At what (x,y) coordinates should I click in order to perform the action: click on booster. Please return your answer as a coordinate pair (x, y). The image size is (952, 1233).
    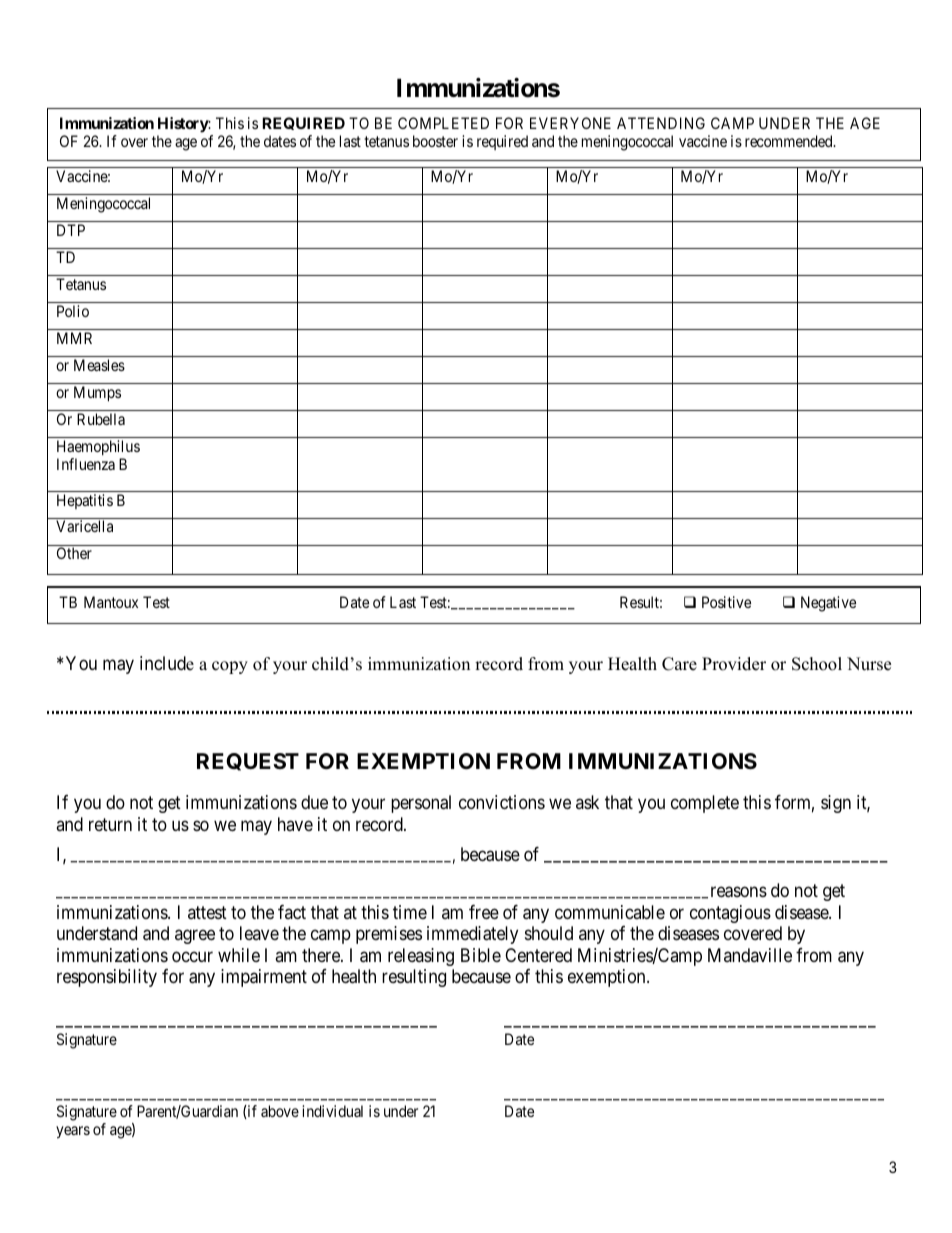
    Looking at the image, I should click on (435, 141).
